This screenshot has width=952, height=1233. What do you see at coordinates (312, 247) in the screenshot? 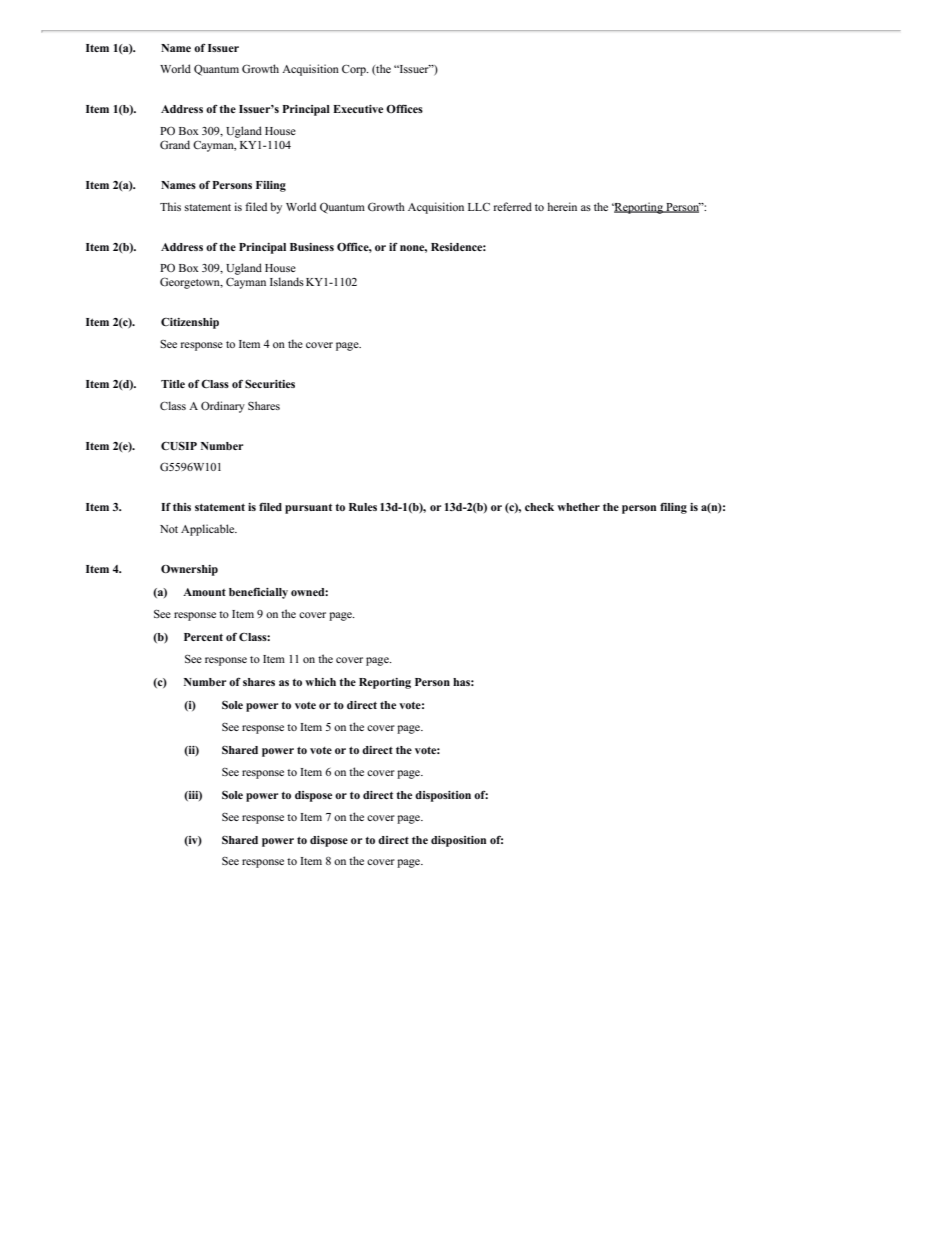
I see `Business` at bounding box center [312, 247].
